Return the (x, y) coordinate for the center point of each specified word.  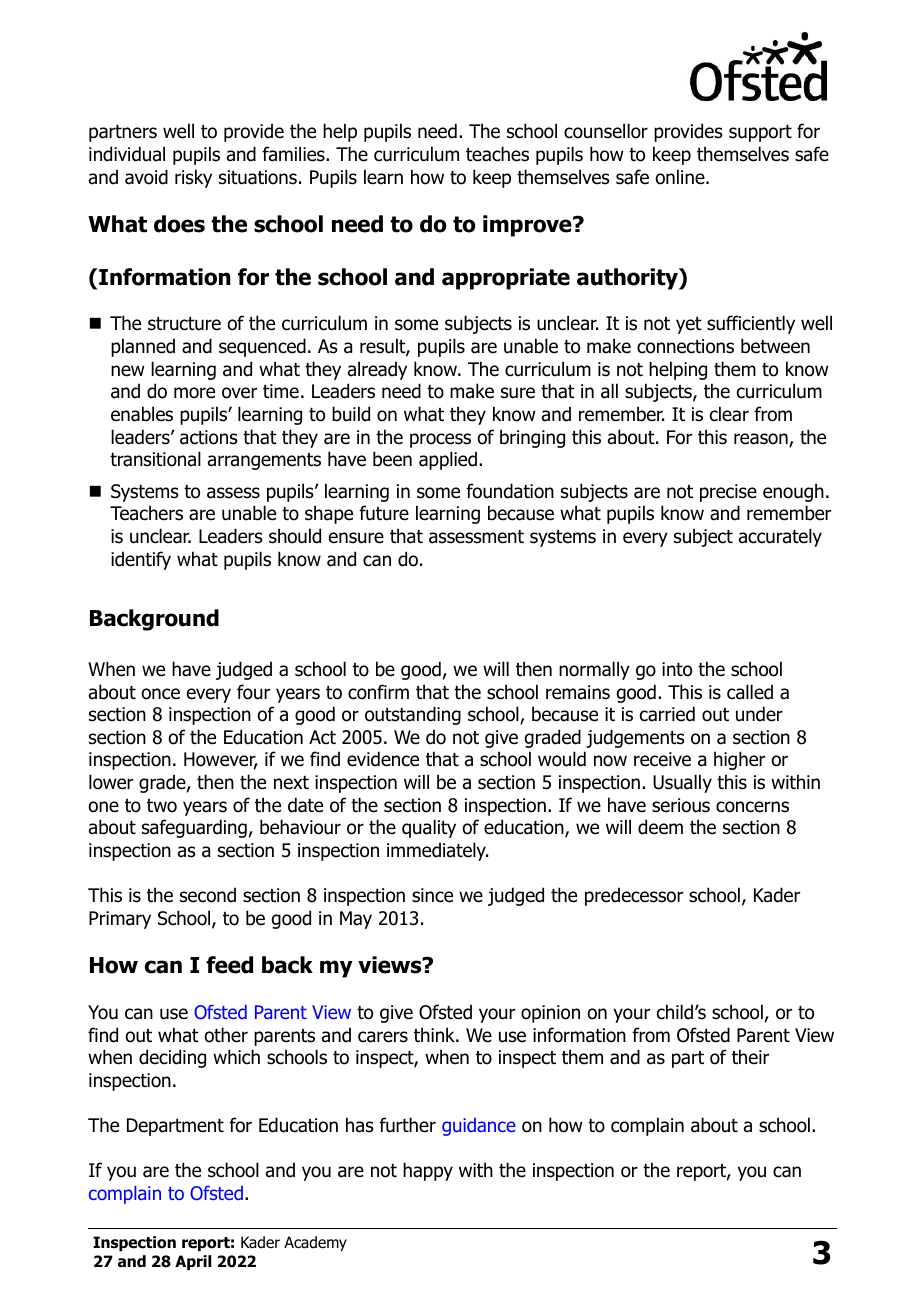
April (193, 1262)
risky (193, 178)
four (253, 692)
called (750, 692)
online (681, 177)
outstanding (413, 715)
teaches (497, 154)
